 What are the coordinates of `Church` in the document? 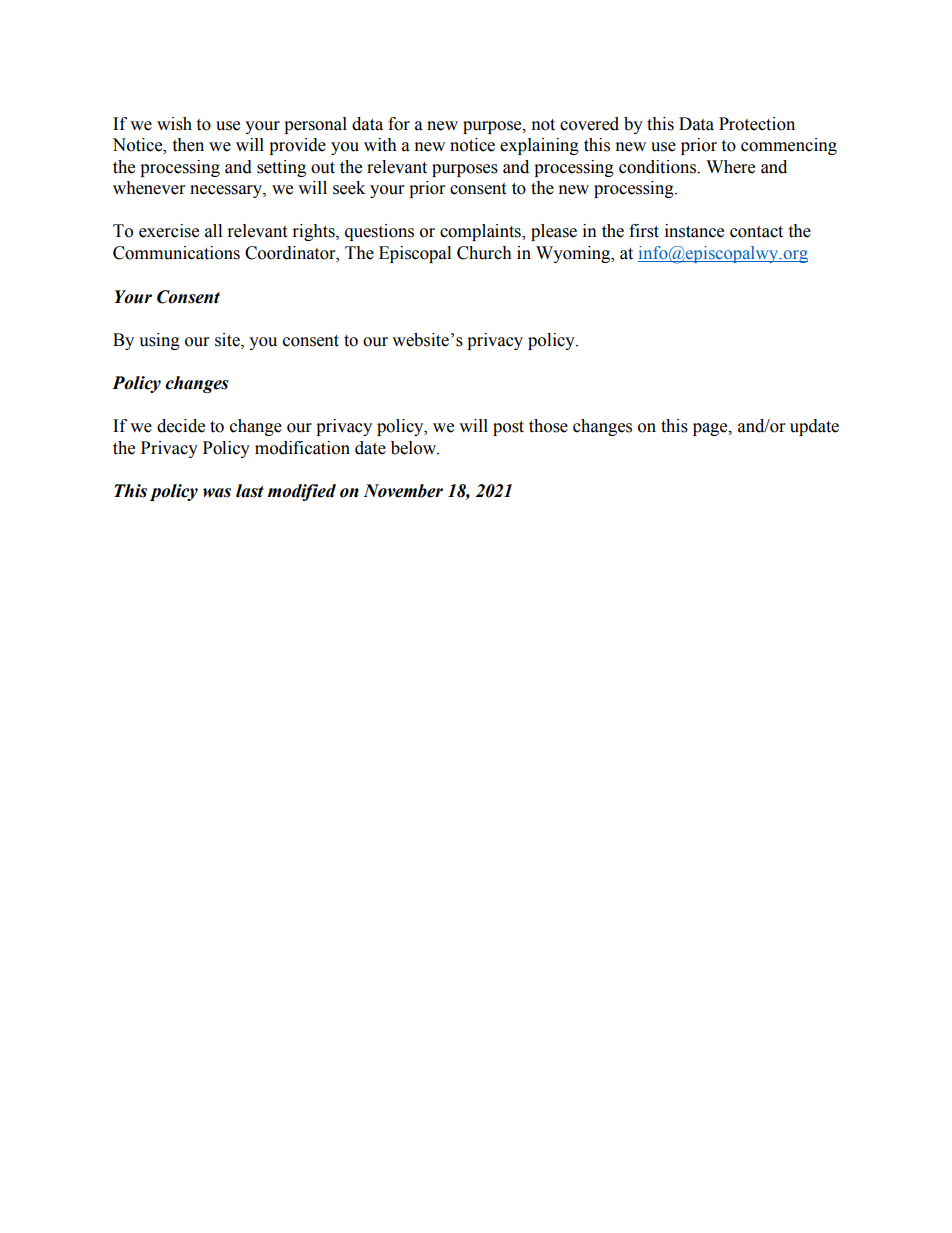 It's located at (484, 253).
